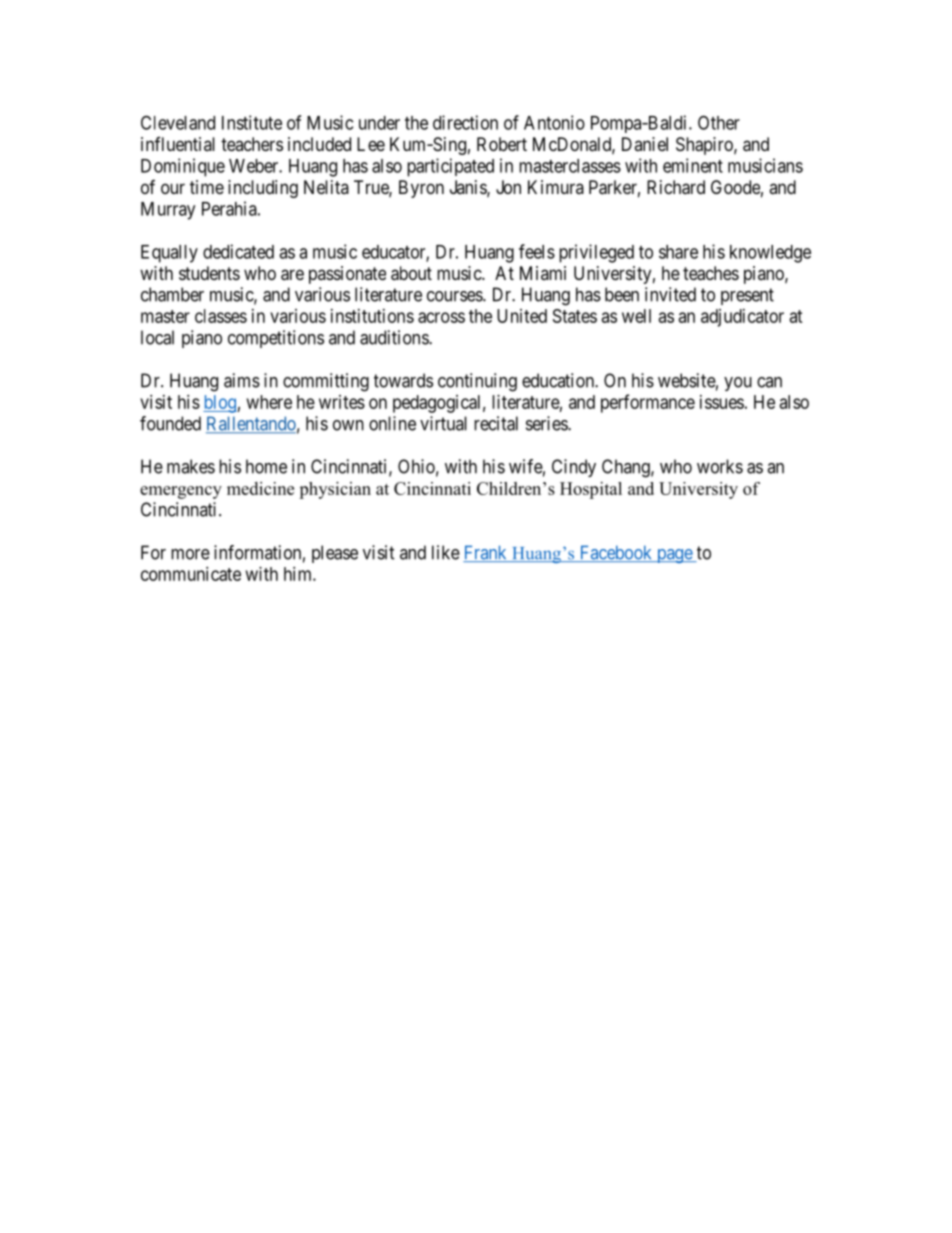 The height and width of the image is (1233, 952). I want to click on direction, so click(465, 122).
